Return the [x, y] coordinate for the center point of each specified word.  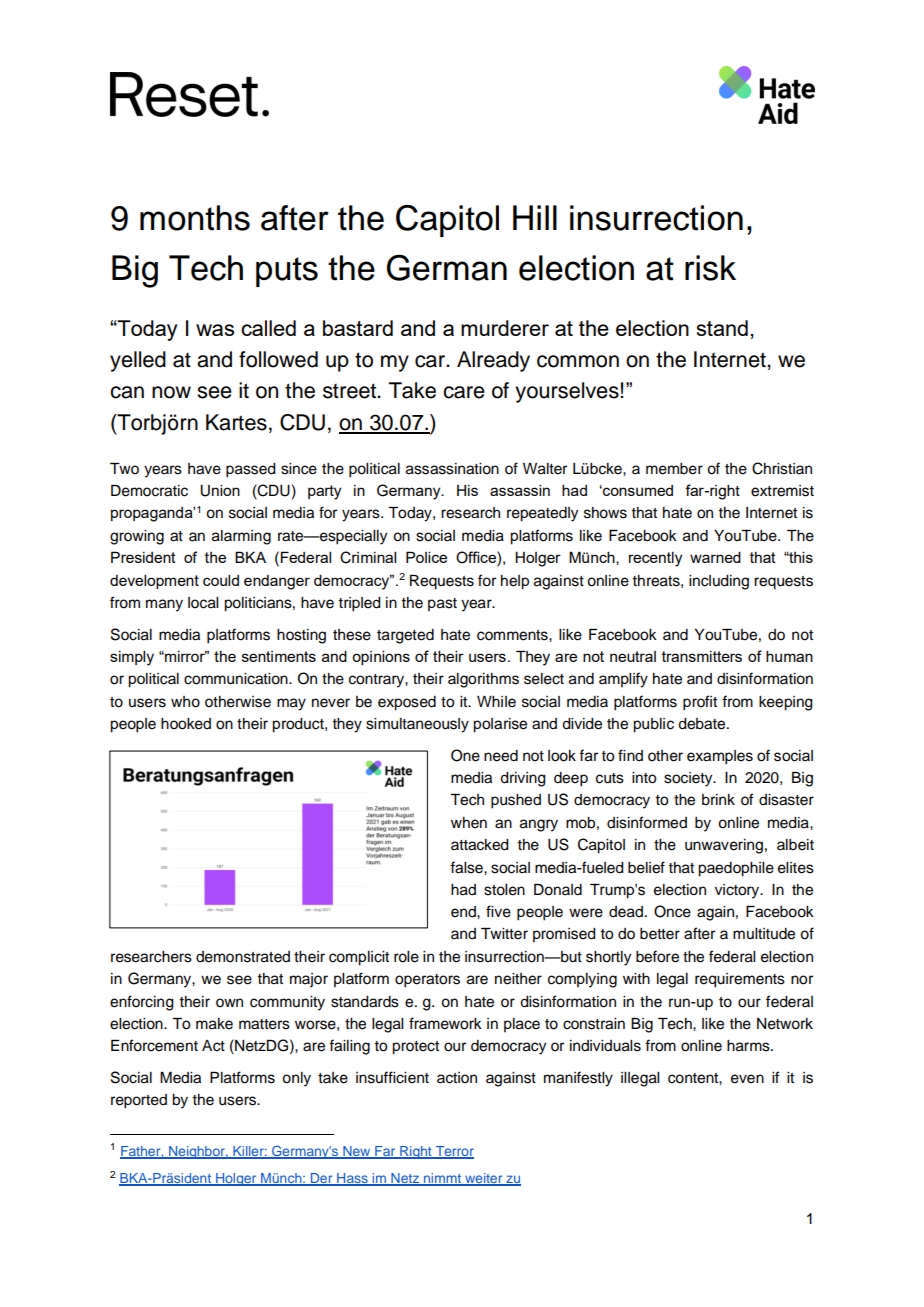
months [195, 218]
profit [700, 703]
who [185, 702]
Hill [535, 217]
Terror [453, 1152]
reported [139, 1101]
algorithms [483, 680]
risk [710, 268]
